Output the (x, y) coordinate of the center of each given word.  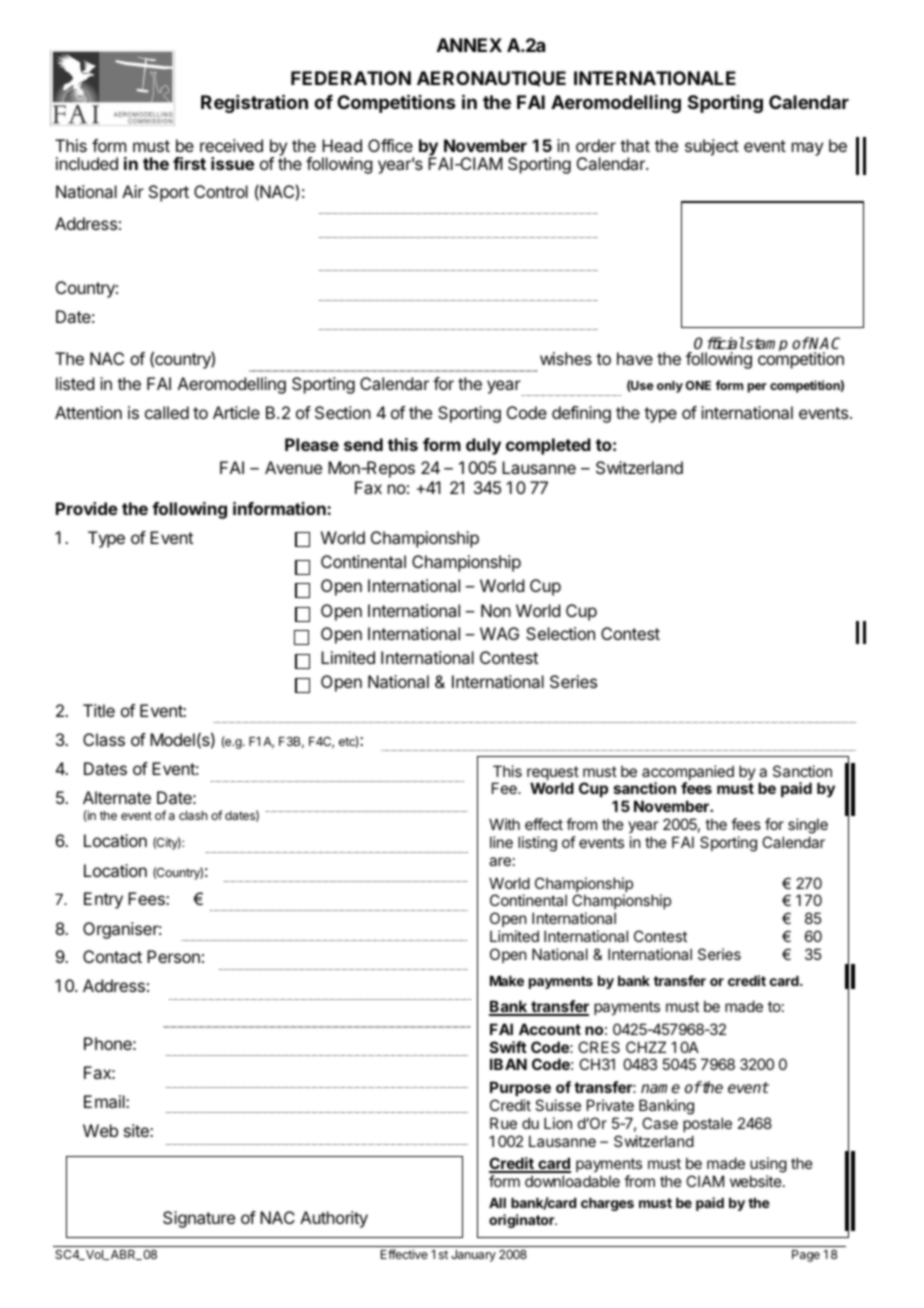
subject (712, 147)
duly (483, 446)
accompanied (688, 774)
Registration (254, 103)
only (670, 387)
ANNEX (469, 45)
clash (193, 815)
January (473, 1256)
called (167, 412)
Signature (199, 1219)
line (501, 842)
